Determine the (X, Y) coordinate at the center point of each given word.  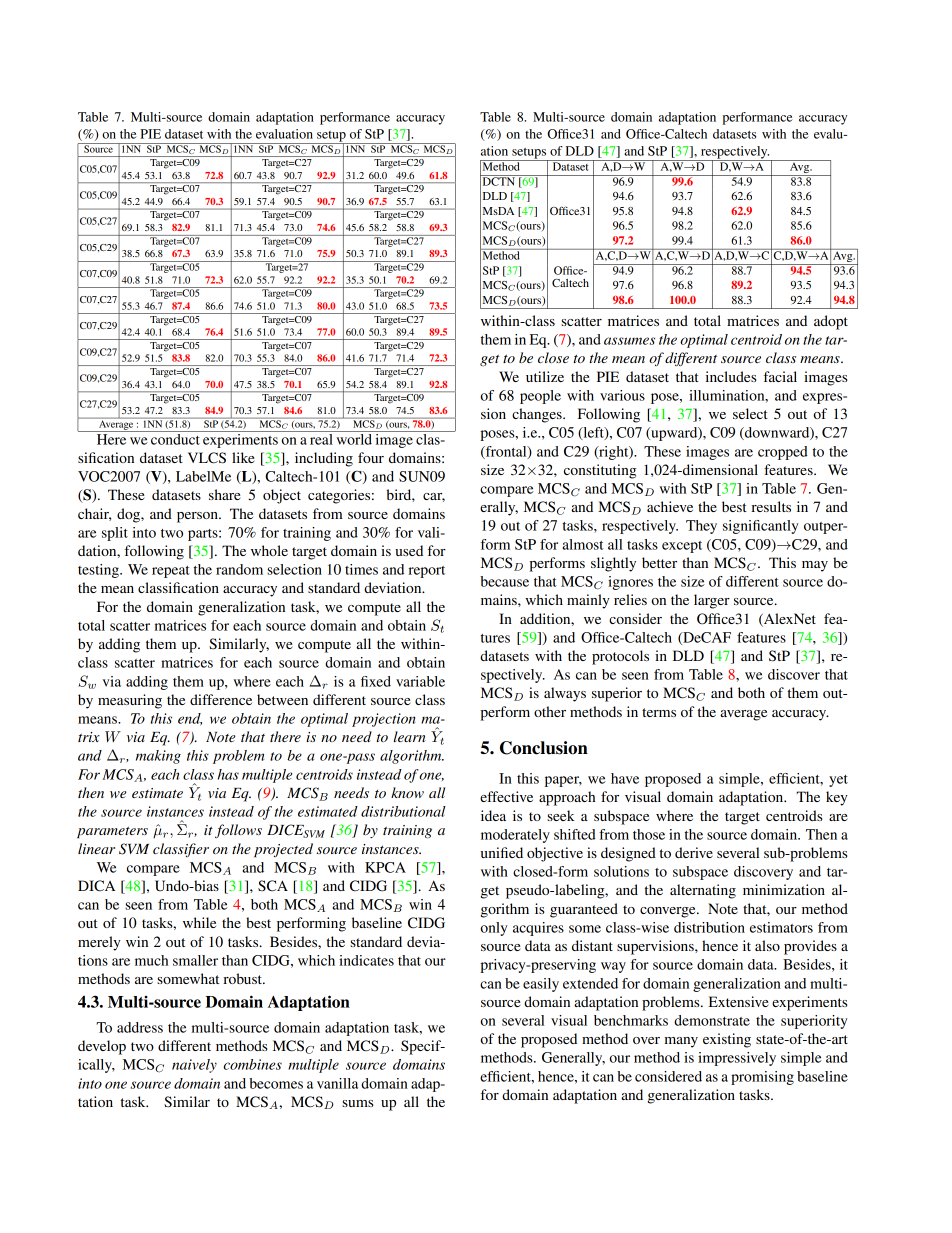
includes (731, 376)
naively (194, 1066)
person (198, 517)
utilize (545, 376)
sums (357, 1103)
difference (221, 699)
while (199, 922)
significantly (760, 527)
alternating (703, 891)
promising (762, 1078)
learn (410, 736)
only (494, 929)
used (409, 550)
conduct (175, 438)
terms (659, 712)
